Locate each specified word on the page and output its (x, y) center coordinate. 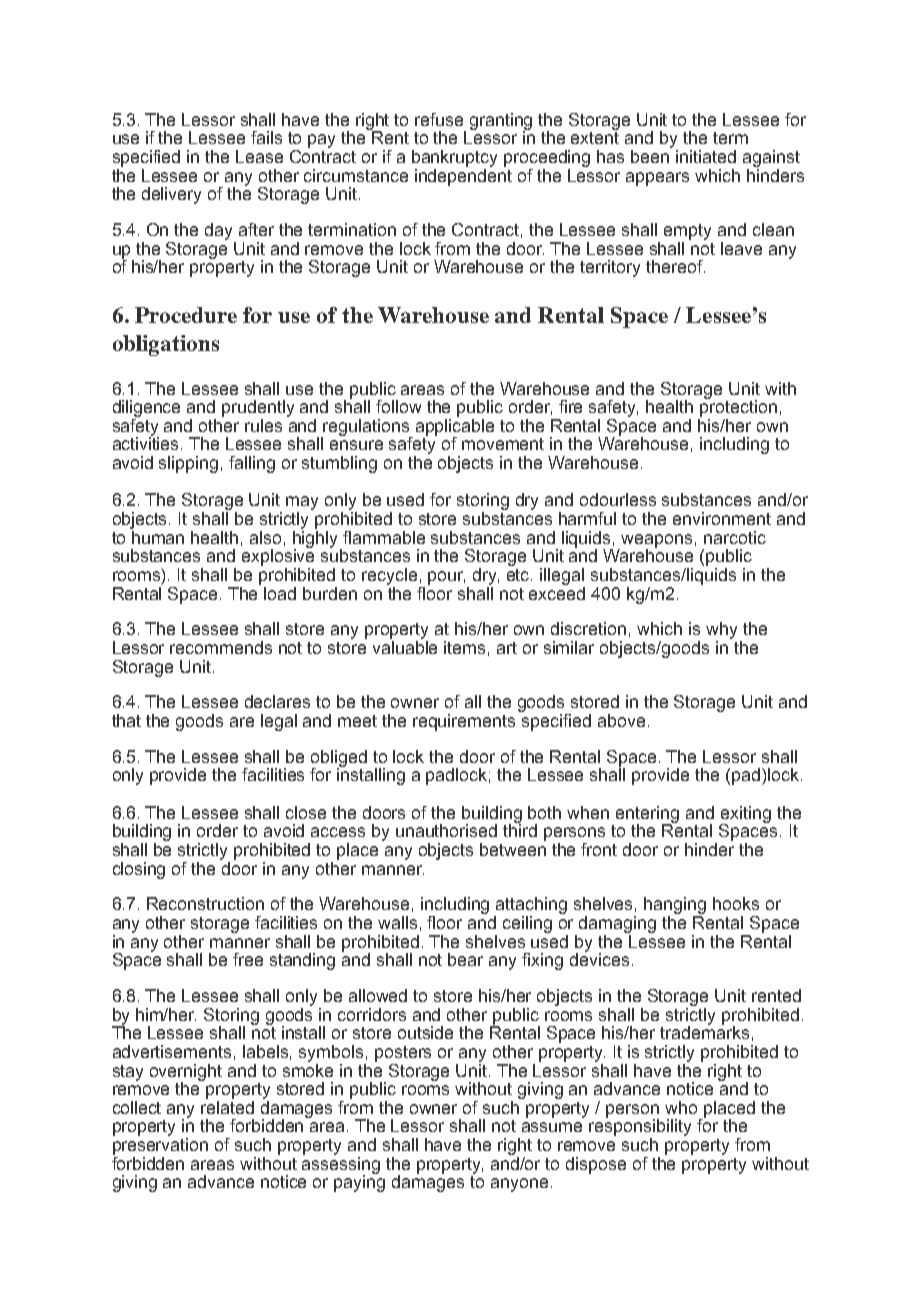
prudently (258, 408)
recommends (221, 647)
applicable (455, 428)
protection (738, 407)
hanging (675, 907)
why (721, 632)
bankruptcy (454, 158)
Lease (259, 156)
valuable (405, 647)
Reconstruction (205, 903)
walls (397, 922)
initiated (706, 156)
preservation (160, 1146)
